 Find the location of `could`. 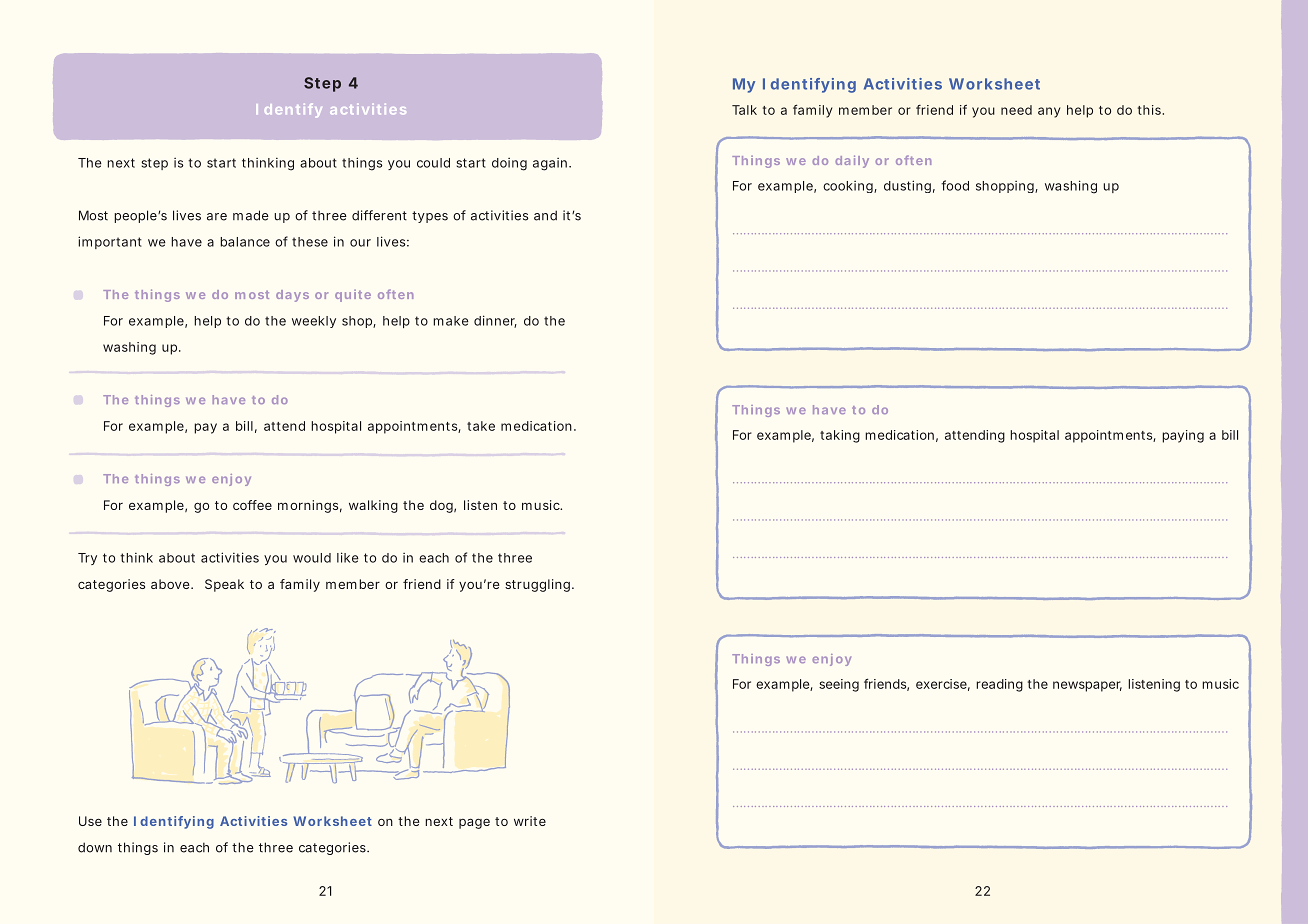

could is located at coordinates (433, 163).
